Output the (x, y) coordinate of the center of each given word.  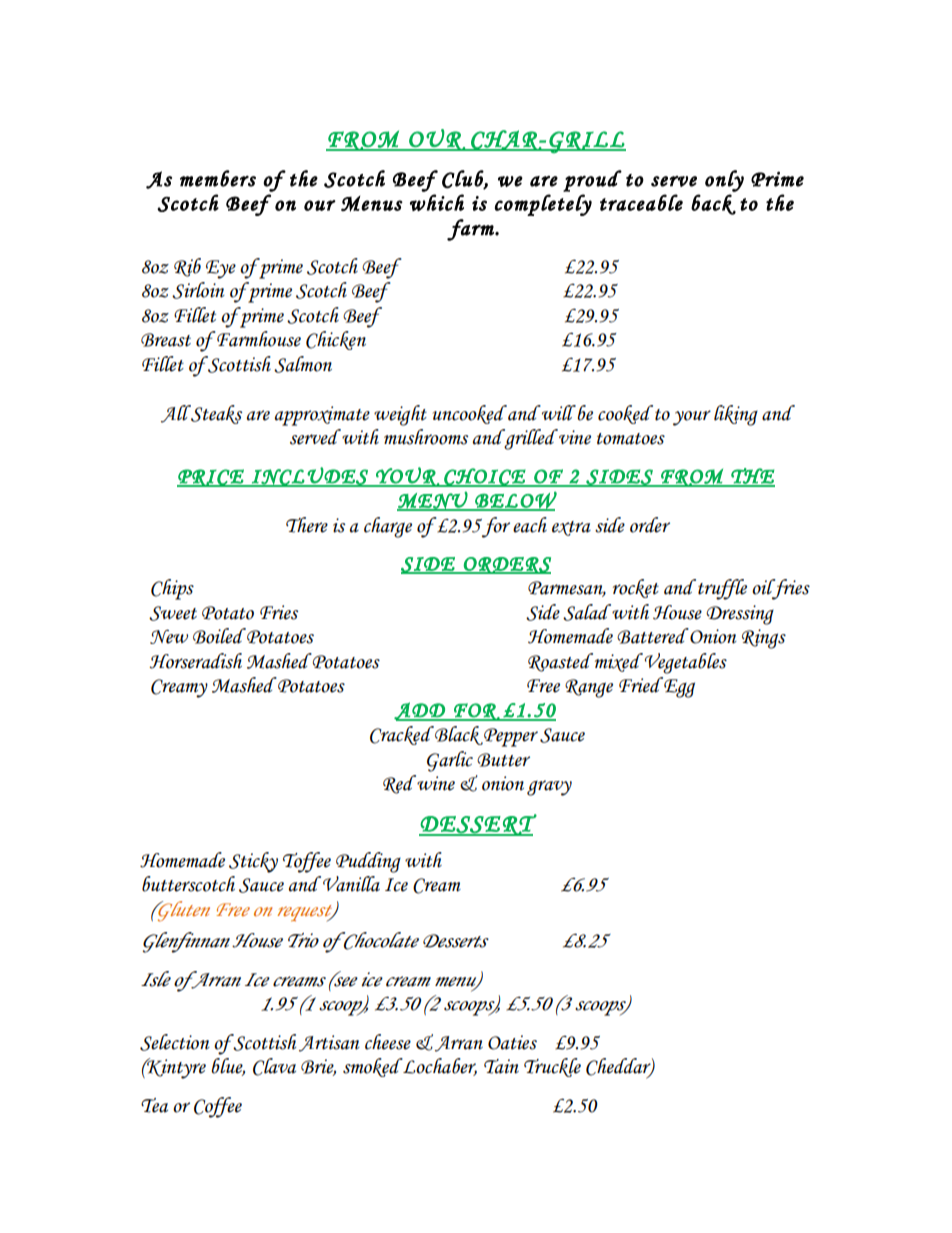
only (724, 181)
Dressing (740, 615)
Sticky (253, 862)
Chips (172, 589)
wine (435, 783)
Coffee (218, 1107)
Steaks (216, 414)
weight (400, 415)
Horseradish (195, 661)
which (437, 202)
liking (736, 415)
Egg (678, 687)
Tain (501, 1066)
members (218, 178)
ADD (420, 711)
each (530, 525)
